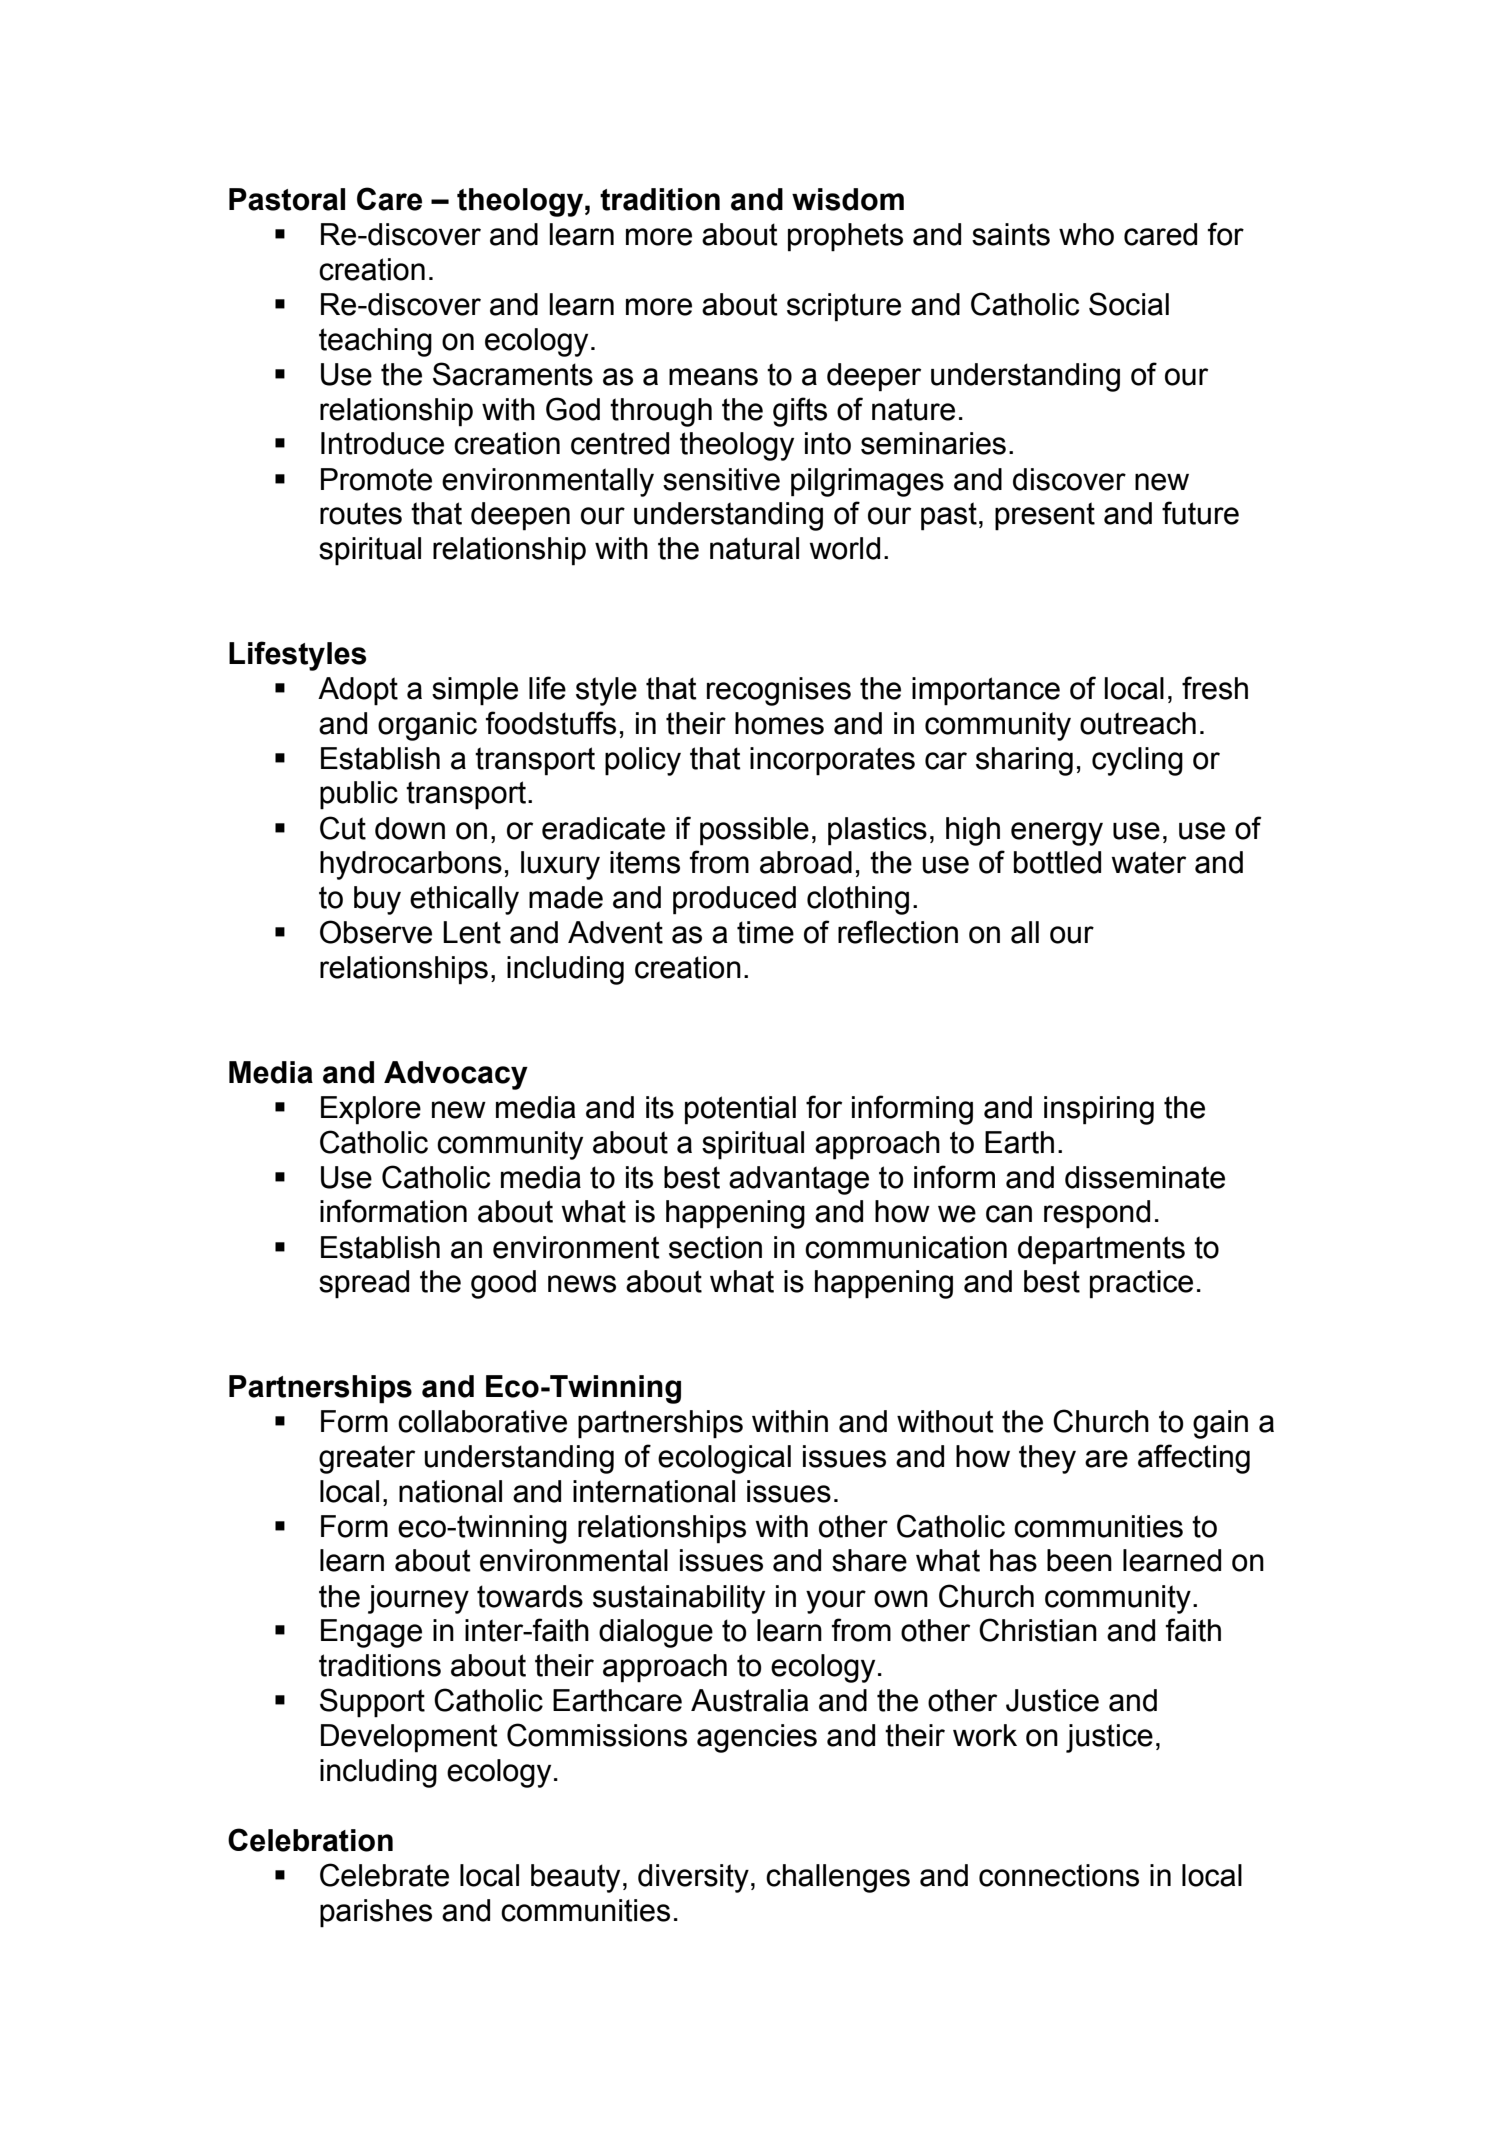 Image resolution: width=1505 pixels, height=2130 pixels. Describe the element at coordinates (1079, 1560) in the screenshot. I see `been` at that location.
